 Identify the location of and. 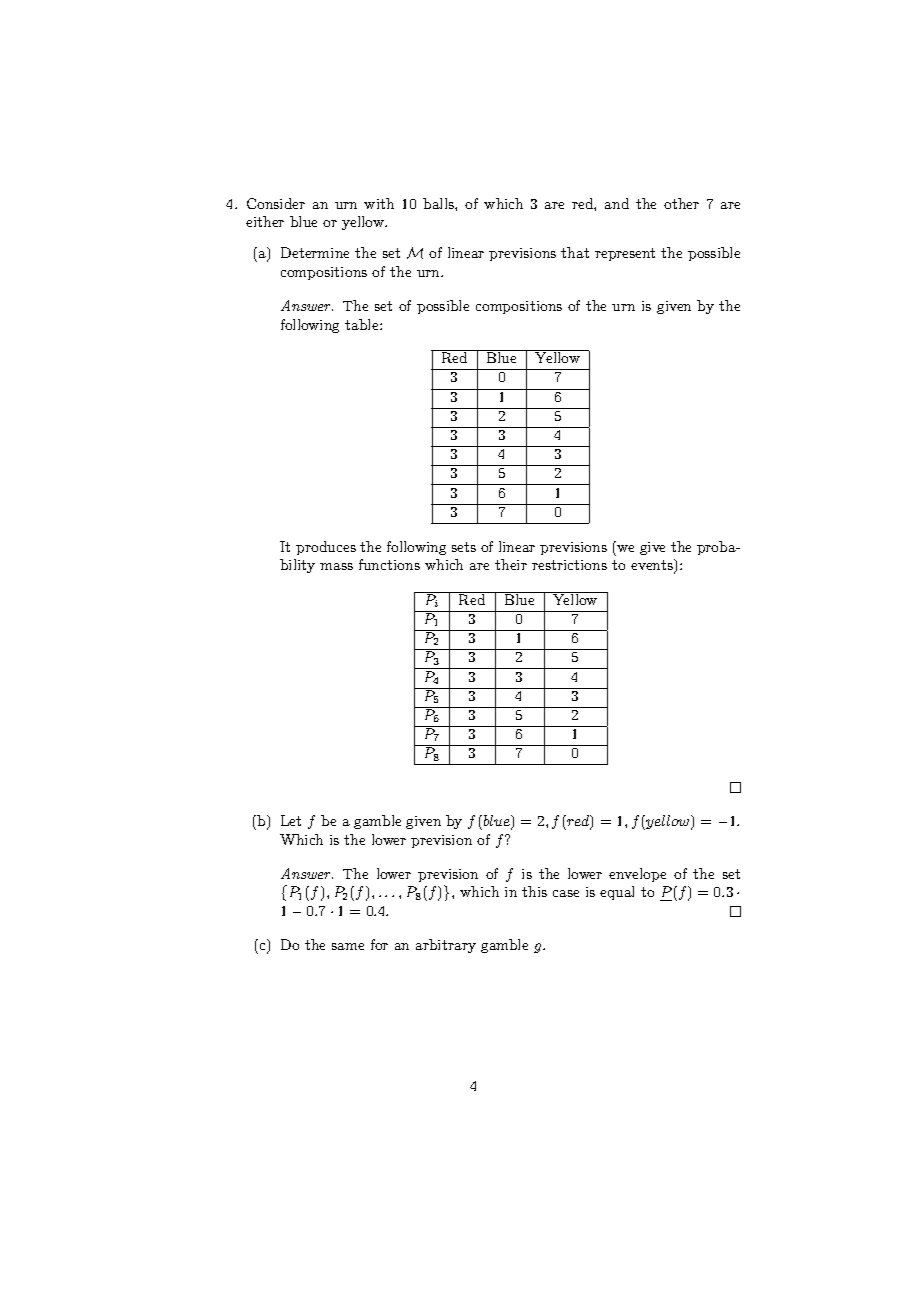
(617, 203).
